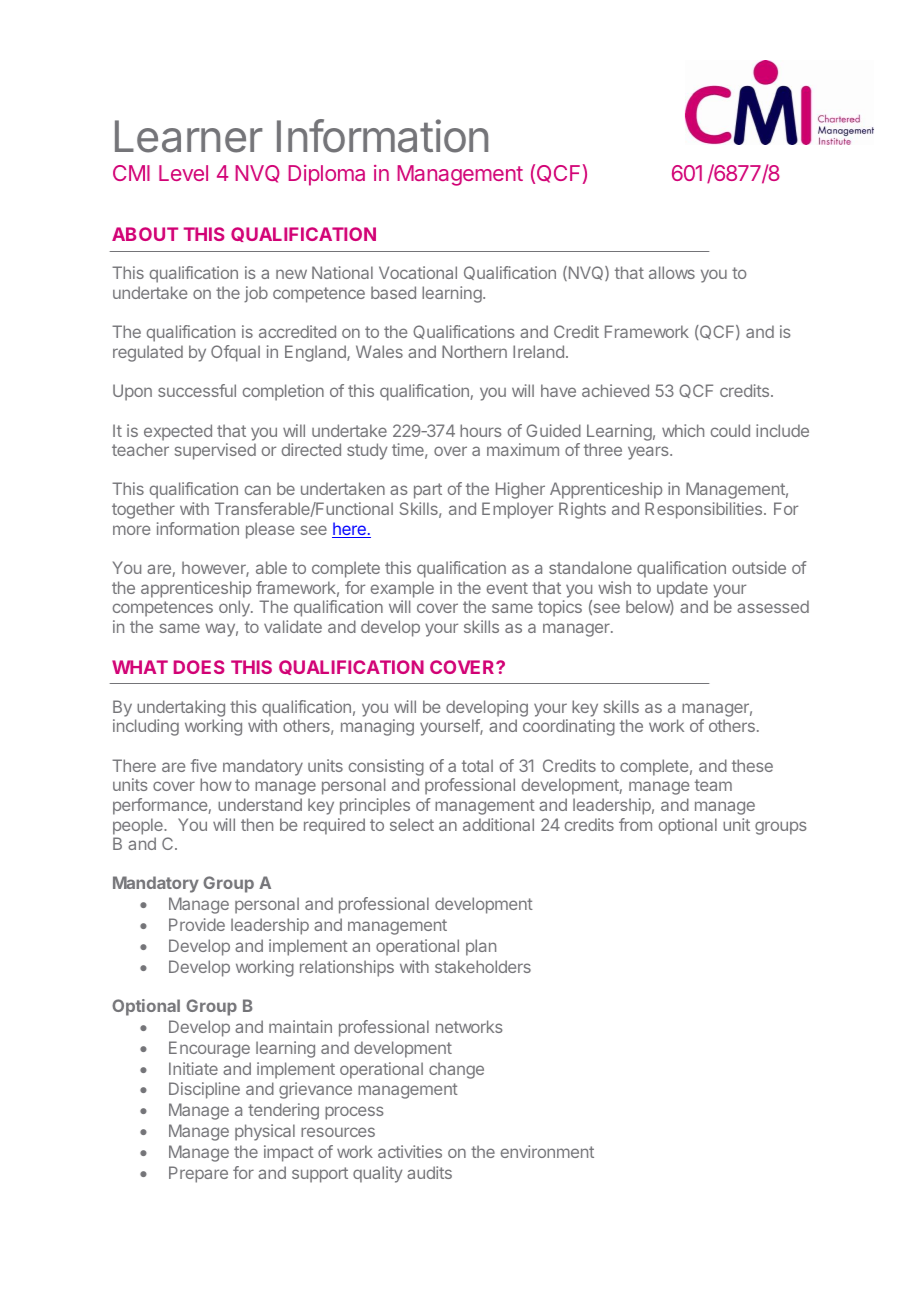 The height and width of the page is (1308, 924). What do you see at coordinates (327, 175) in the page?
I see `Diploma` at bounding box center [327, 175].
